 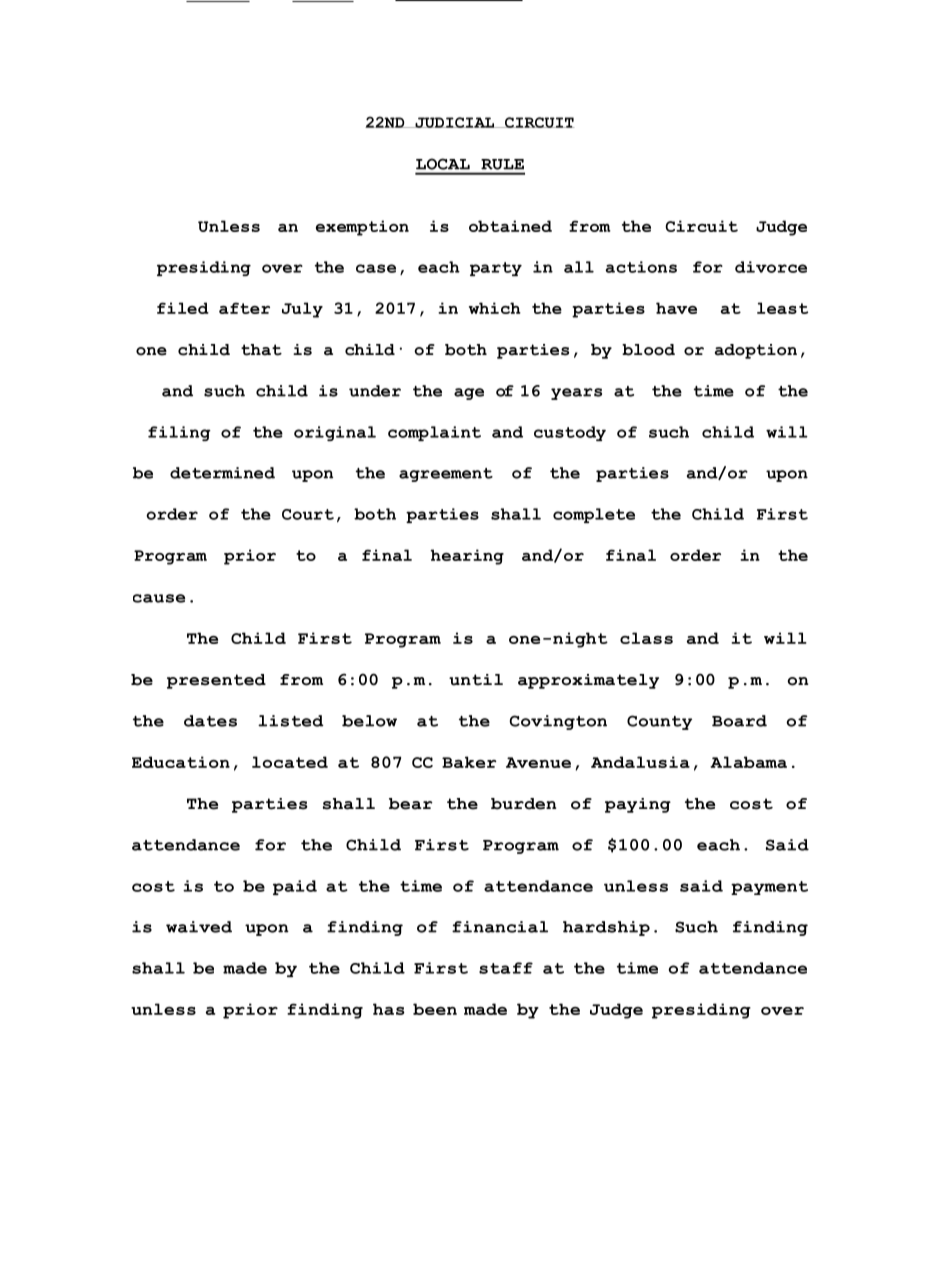 What do you see at coordinates (362, 228) in the document?
I see `exemption` at bounding box center [362, 228].
